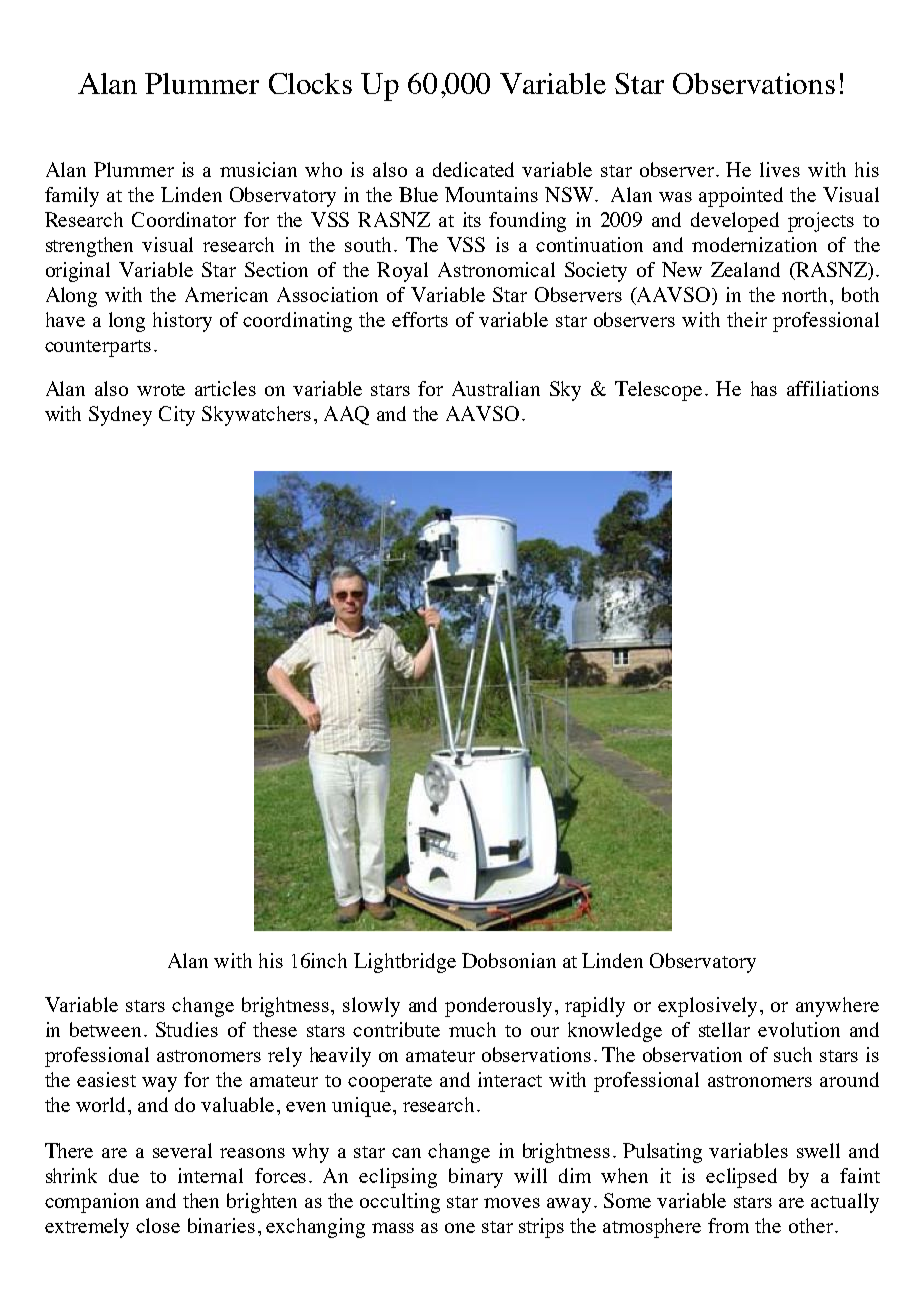 The width and height of the screenshot is (924, 1308). What do you see at coordinates (258, 169) in the screenshot?
I see `musician` at bounding box center [258, 169].
